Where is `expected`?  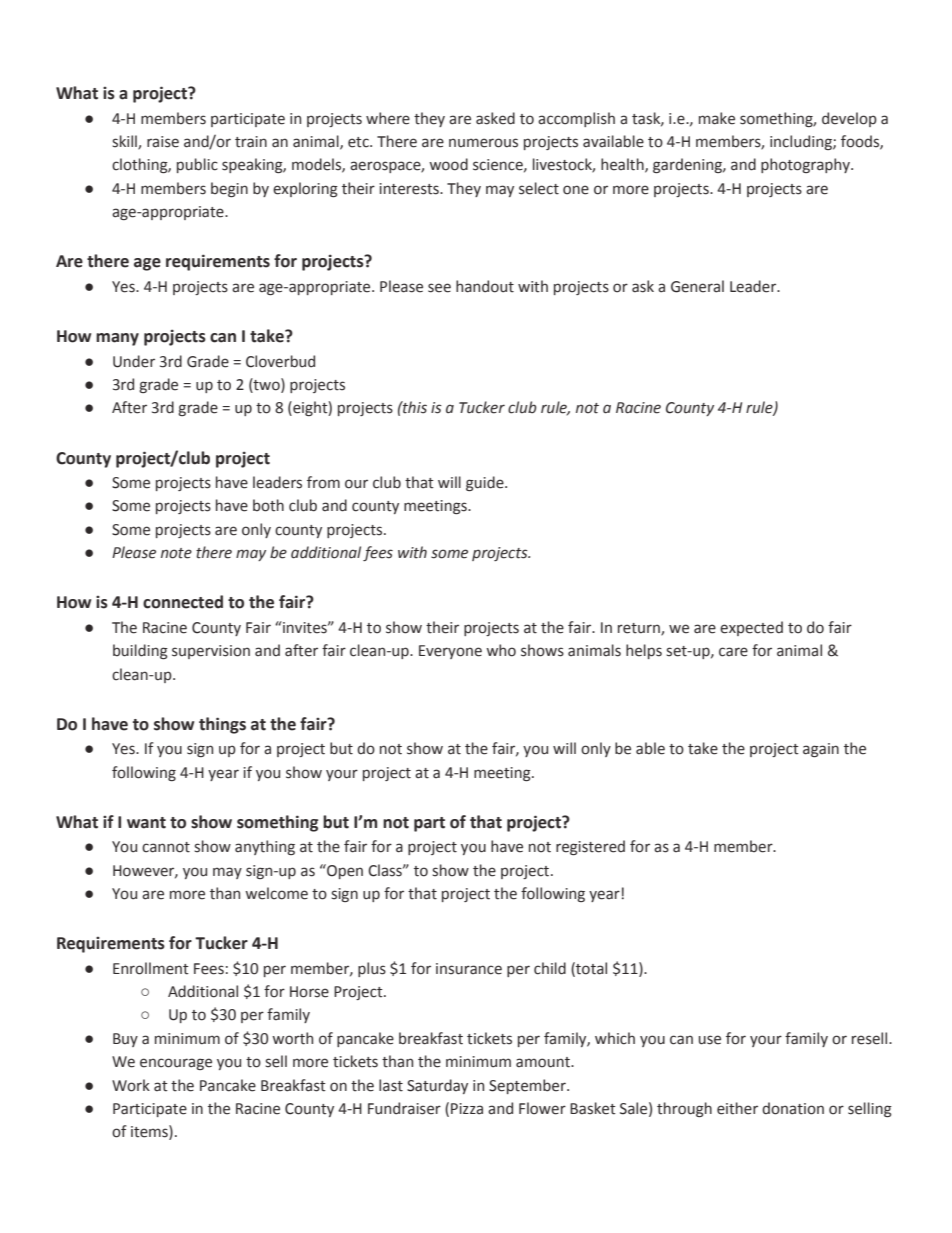
expected is located at coordinates (751, 628).
